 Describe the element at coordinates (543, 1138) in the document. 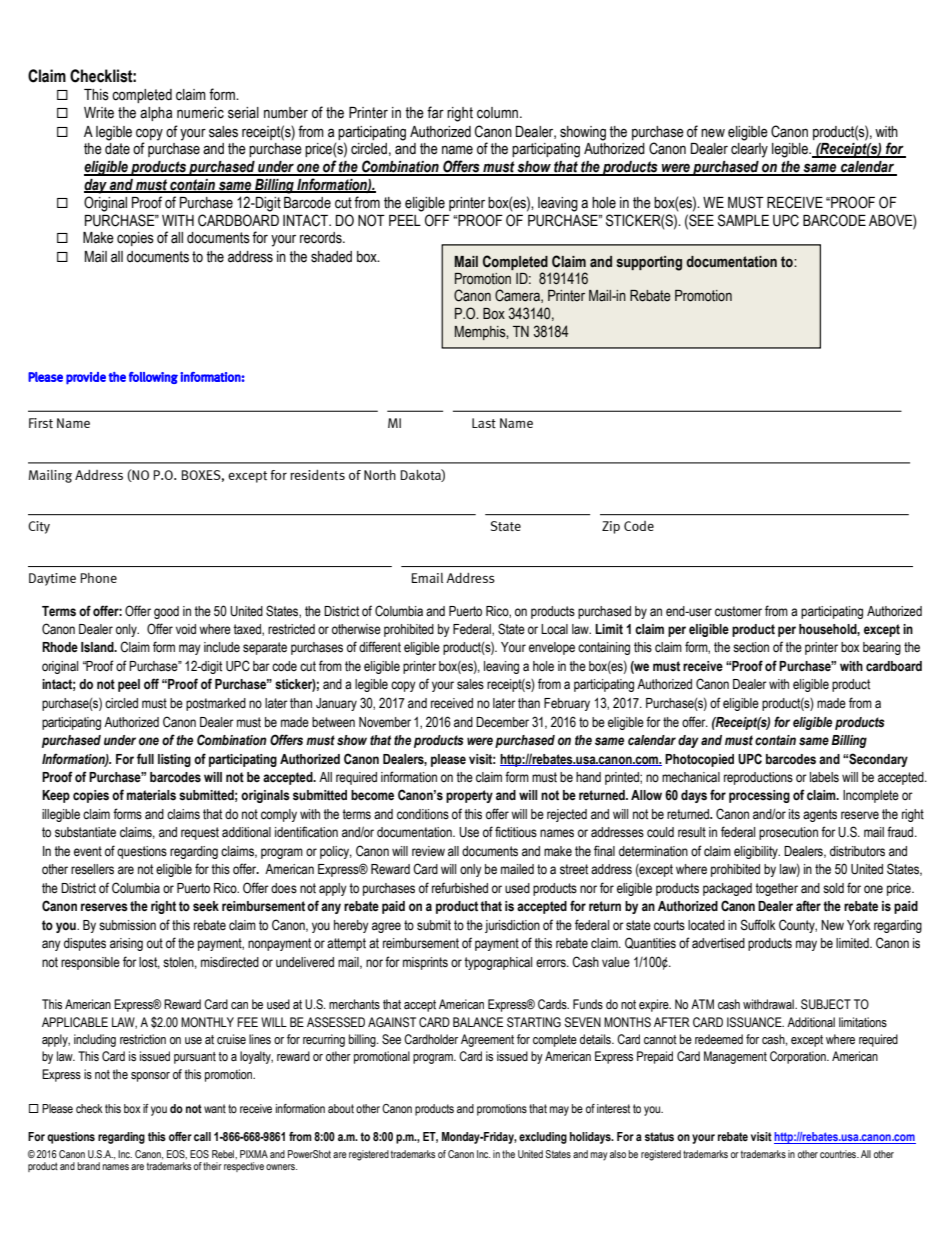

I see `excluding` at that location.
